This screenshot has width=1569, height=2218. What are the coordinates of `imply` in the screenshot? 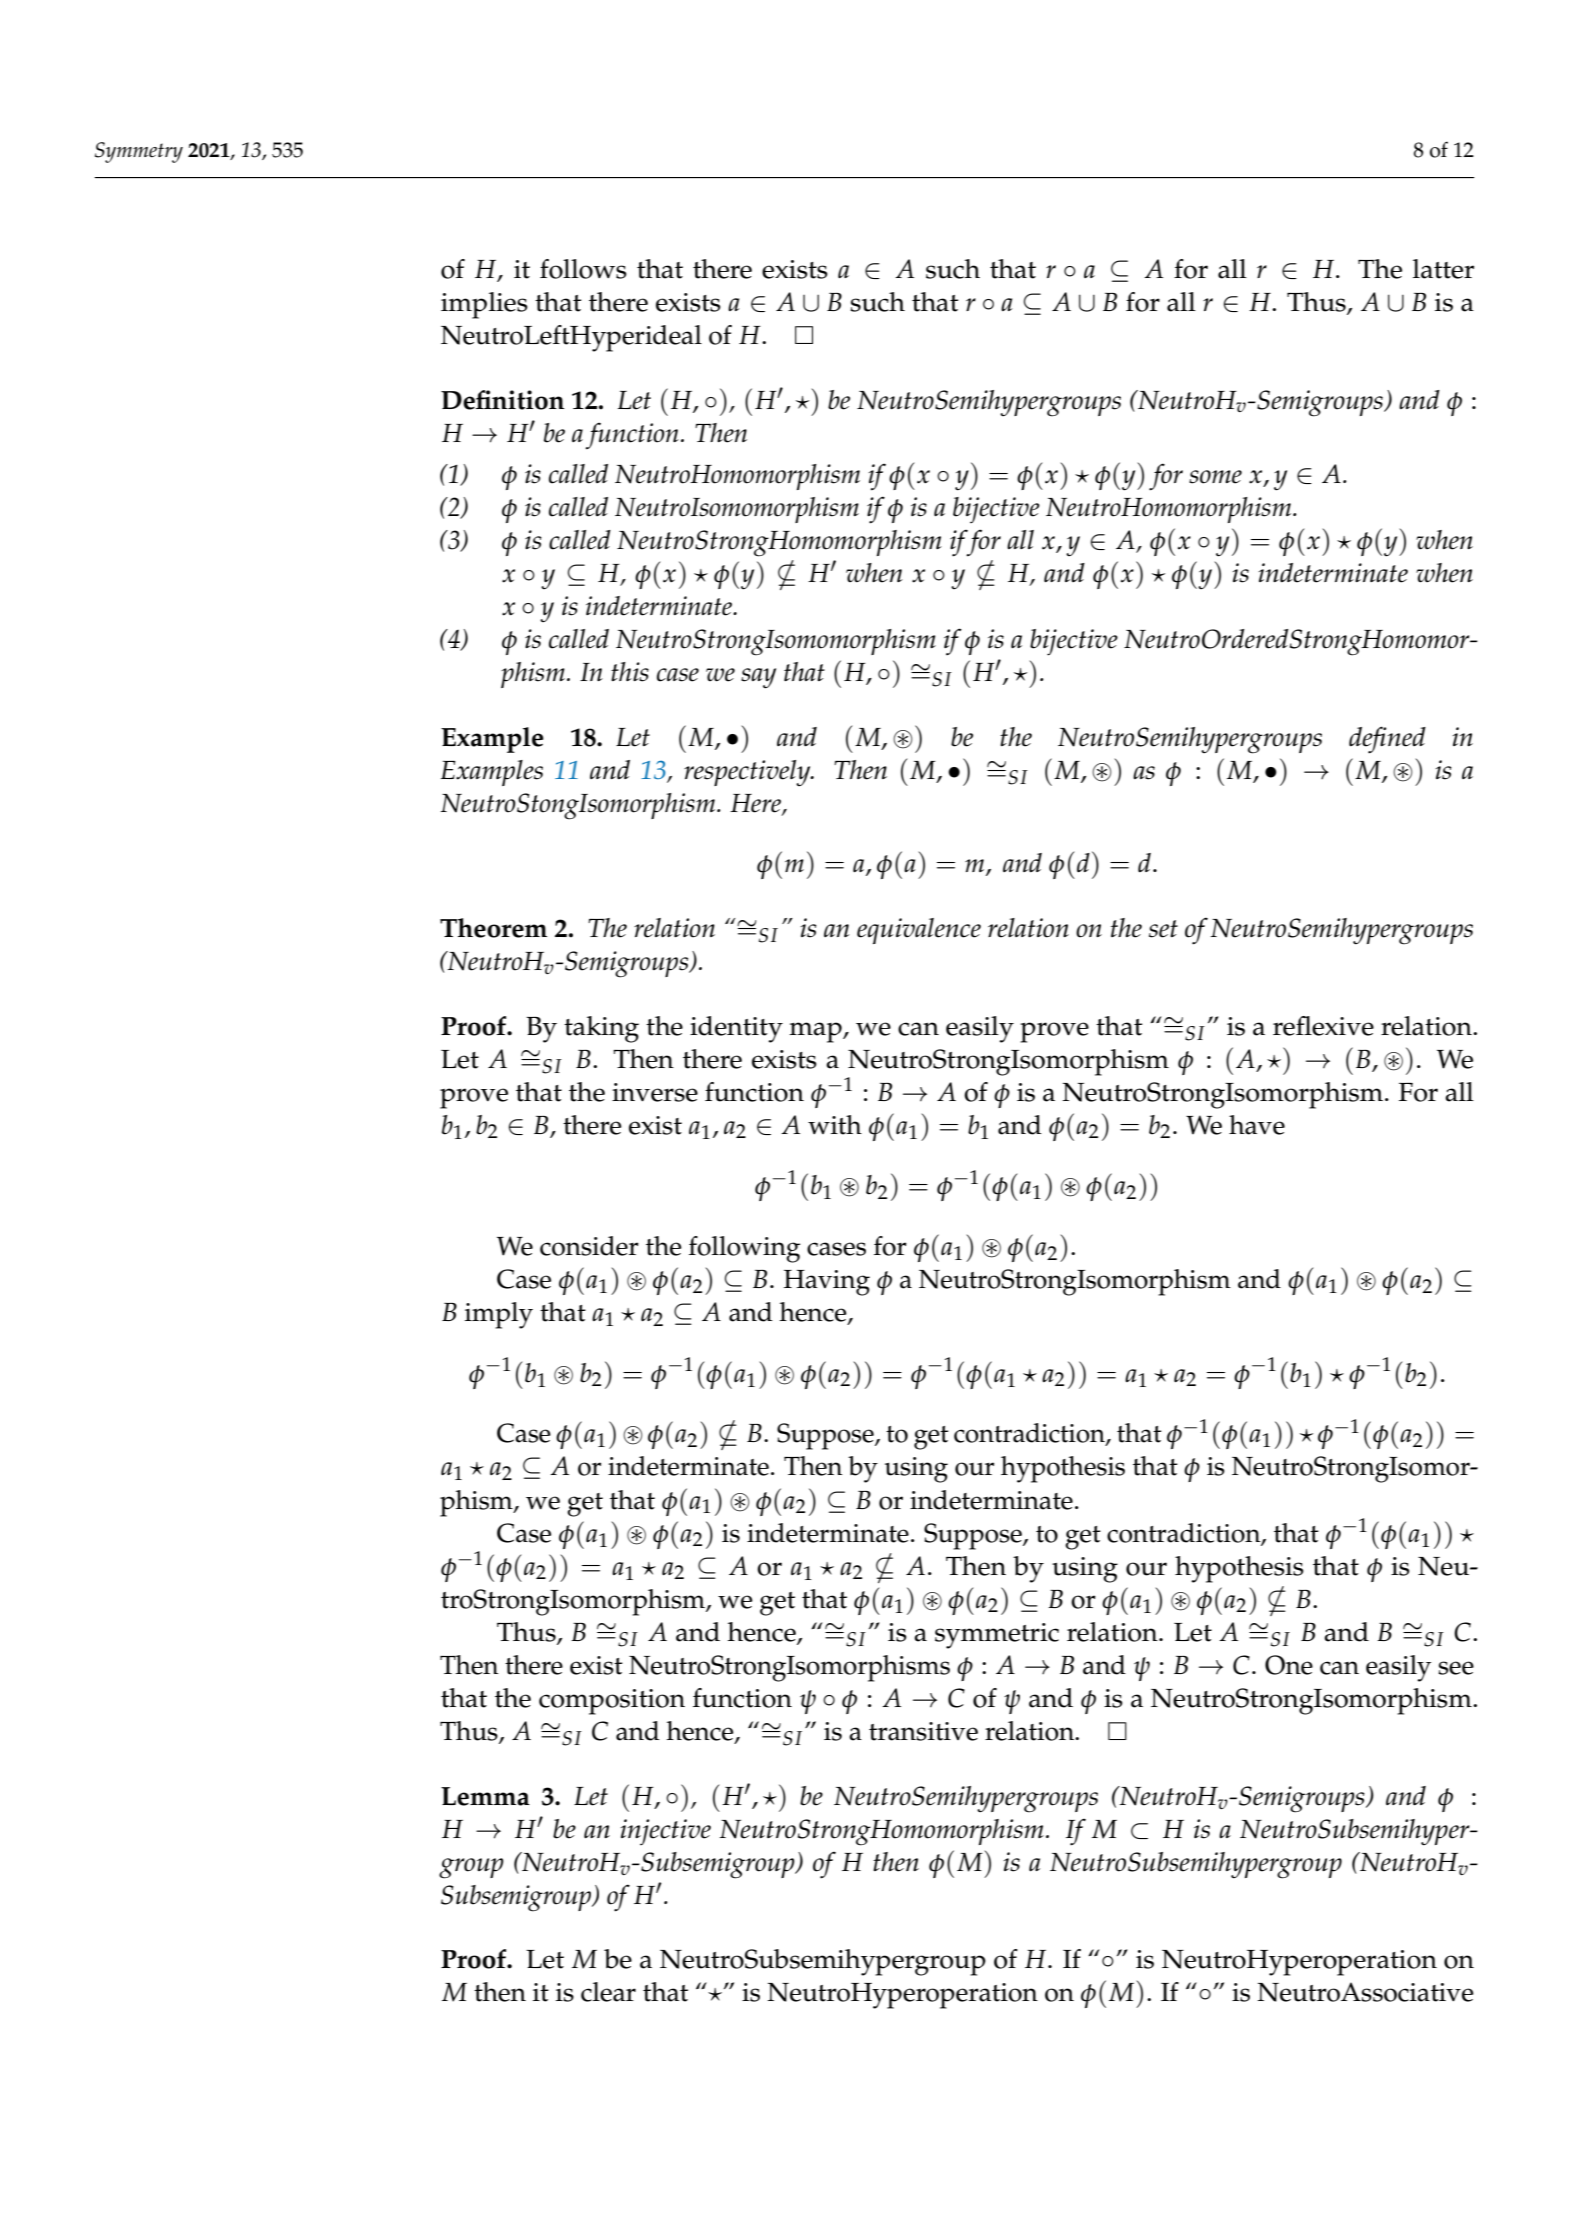 It's located at (499, 1315).
